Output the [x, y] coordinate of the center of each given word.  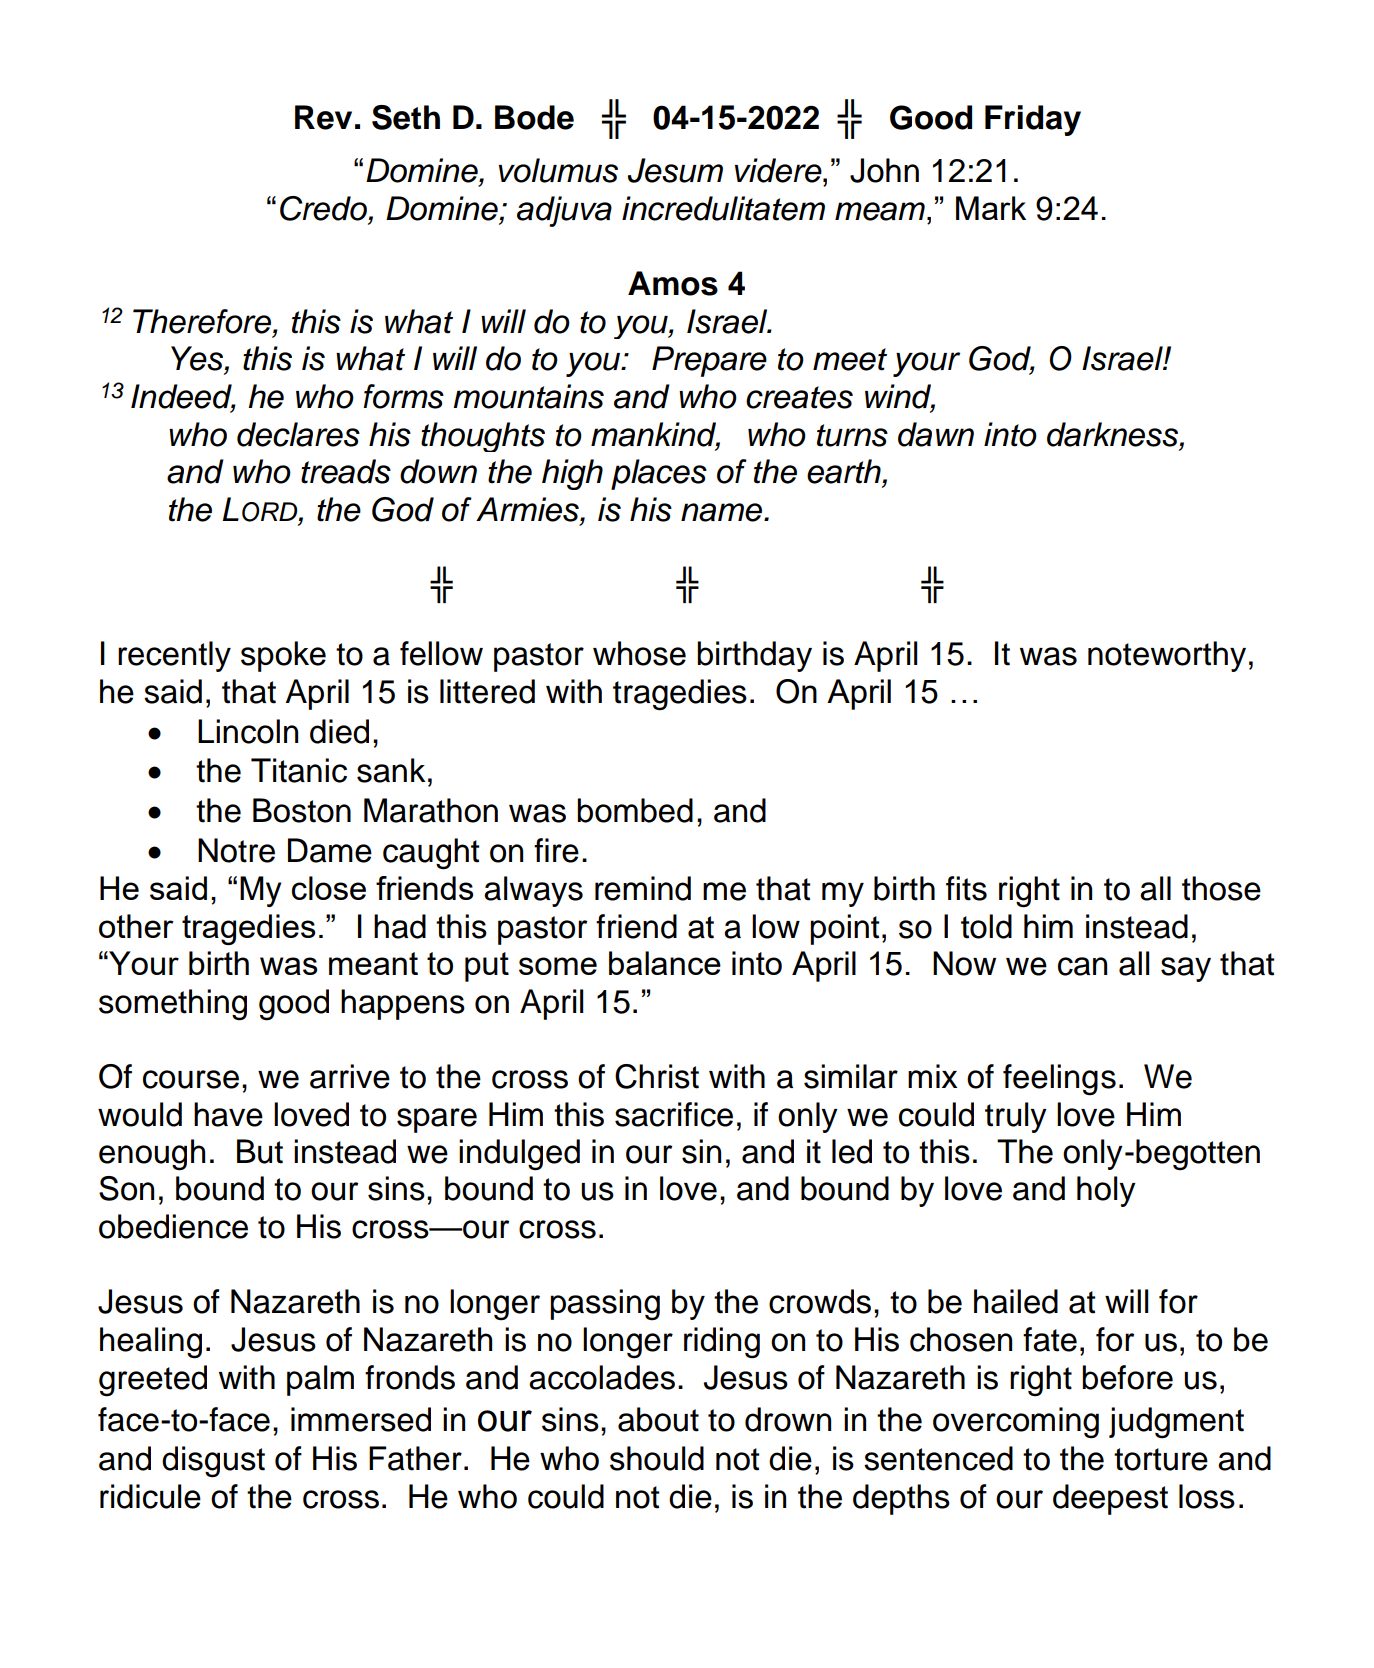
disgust [213, 1462]
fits [966, 888]
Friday [1033, 120]
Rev [323, 117]
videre [779, 170]
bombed [635, 810]
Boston [302, 810]
